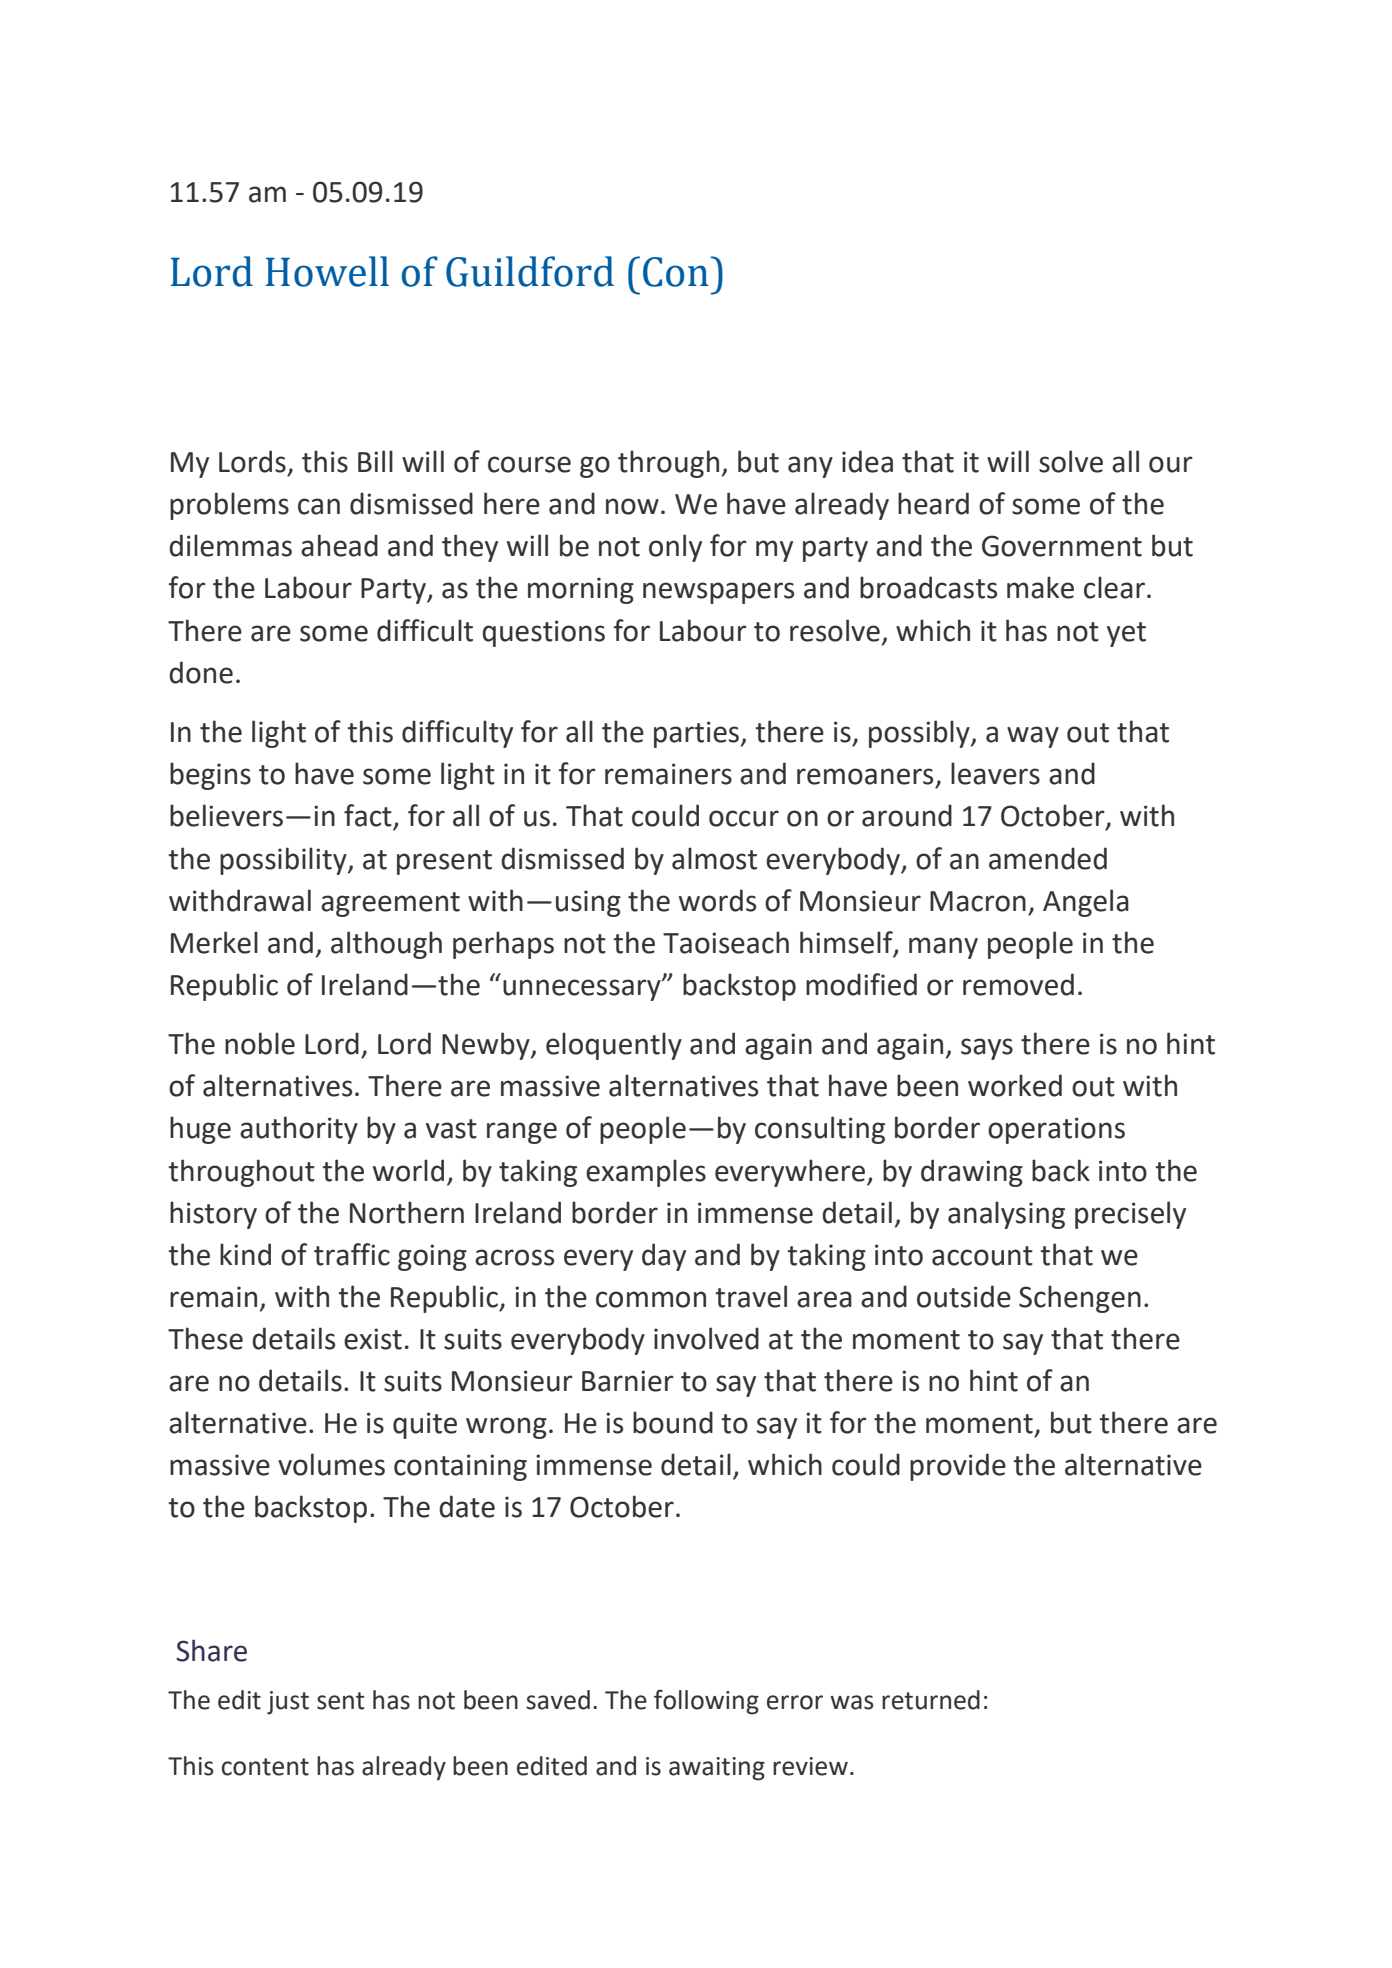  Describe the element at coordinates (327, 271) in the page. I see `Howell` at that location.
